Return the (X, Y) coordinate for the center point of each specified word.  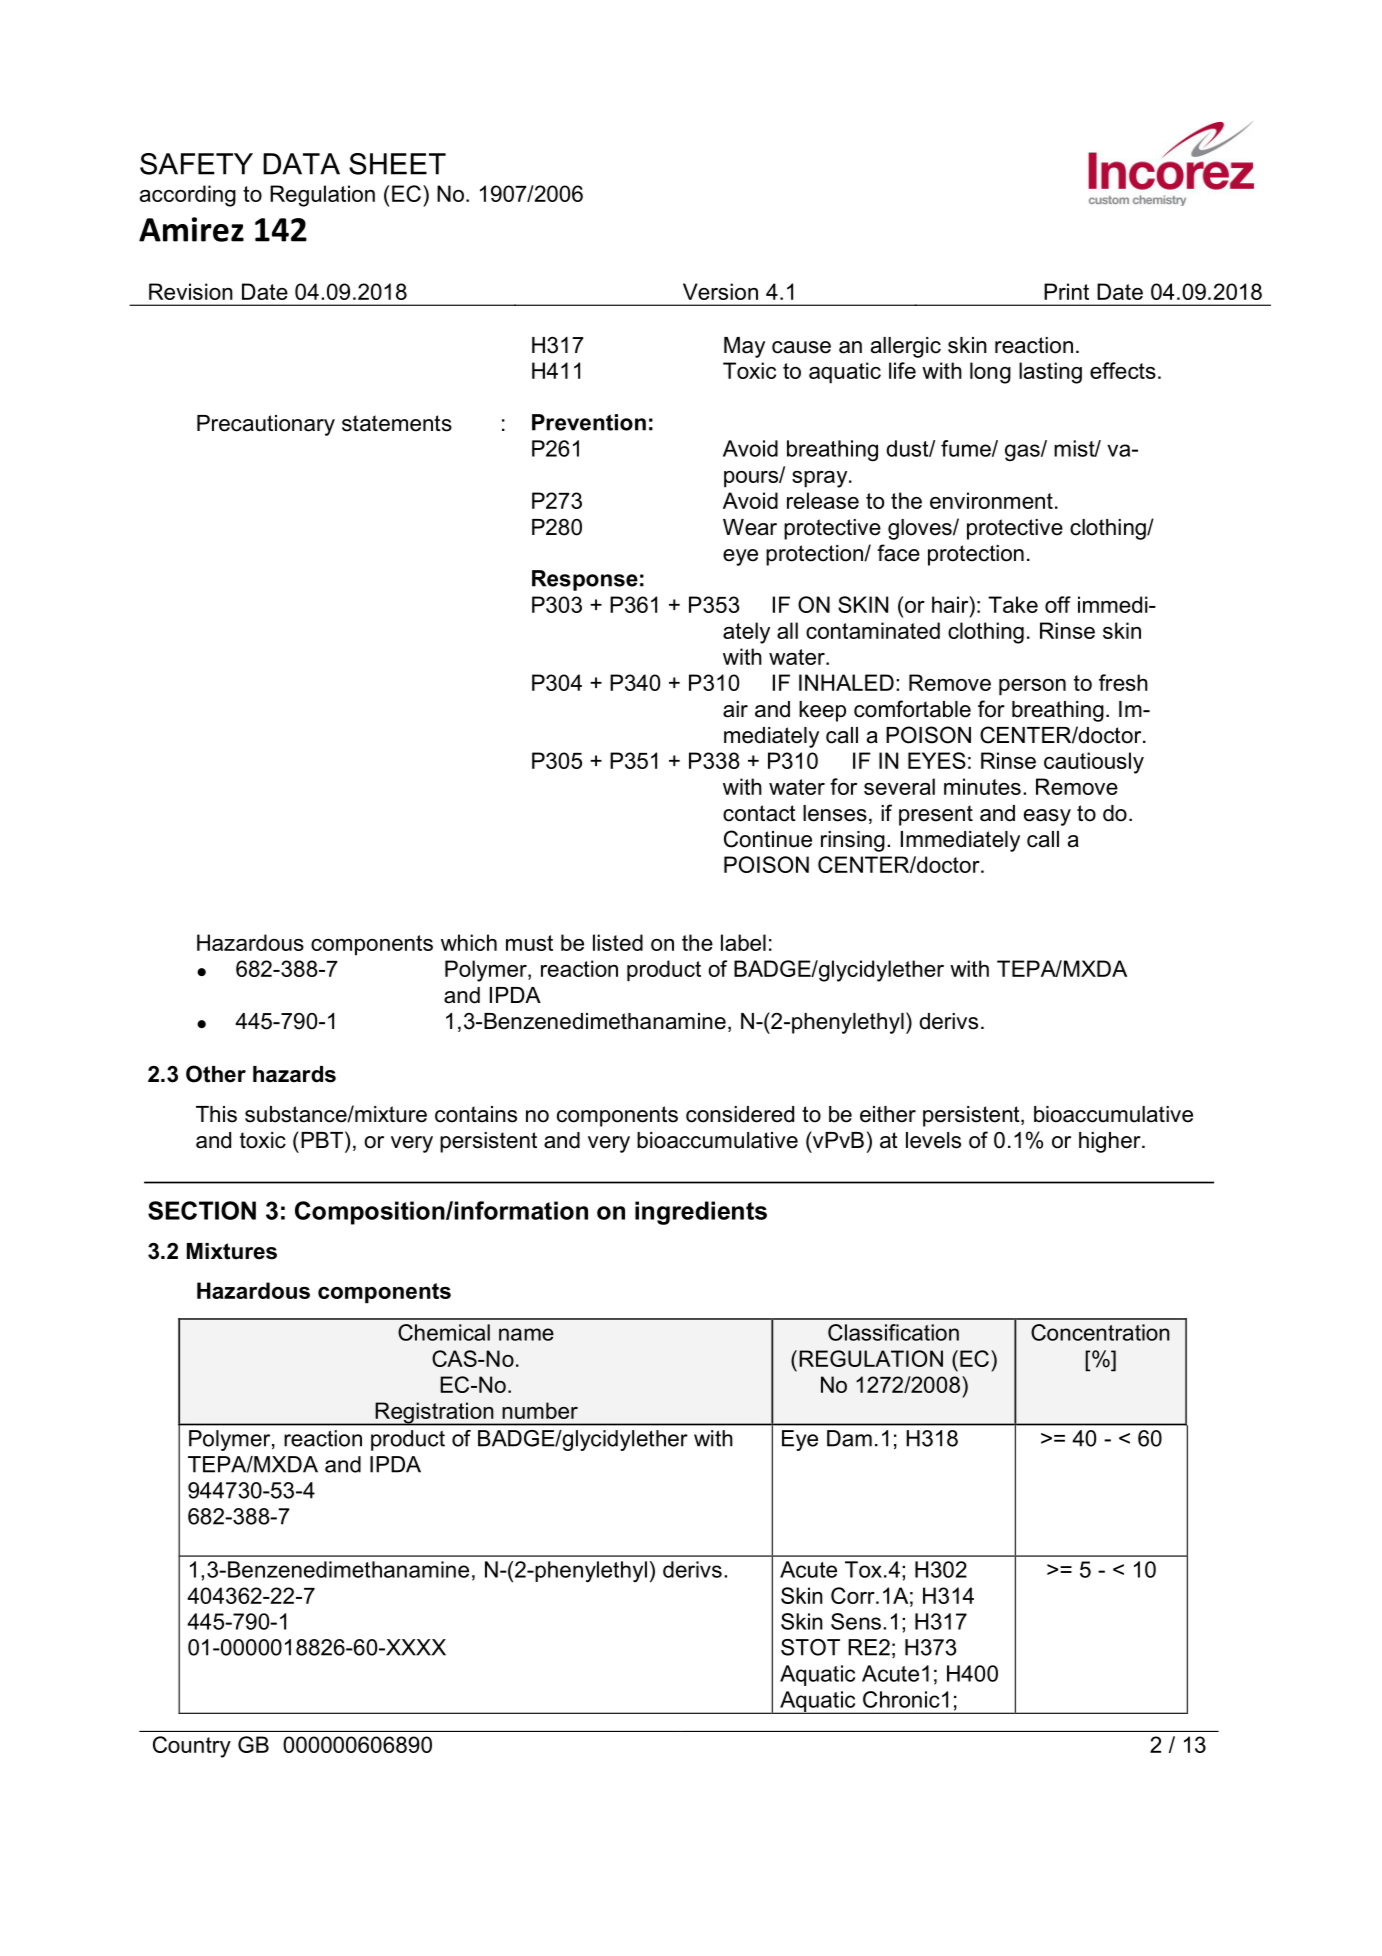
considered (740, 1114)
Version (720, 291)
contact (759, 813)
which (469, 942)
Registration (434, 1414)
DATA (301, 164)
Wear (750, 527)
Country (192, 1747)
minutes (982, 786)
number (540, 1410)
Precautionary (266, 425)
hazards (294, 1074)
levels (933, 1140)
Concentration (1100, 1332)
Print (1066, 291)
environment (991, 500)
